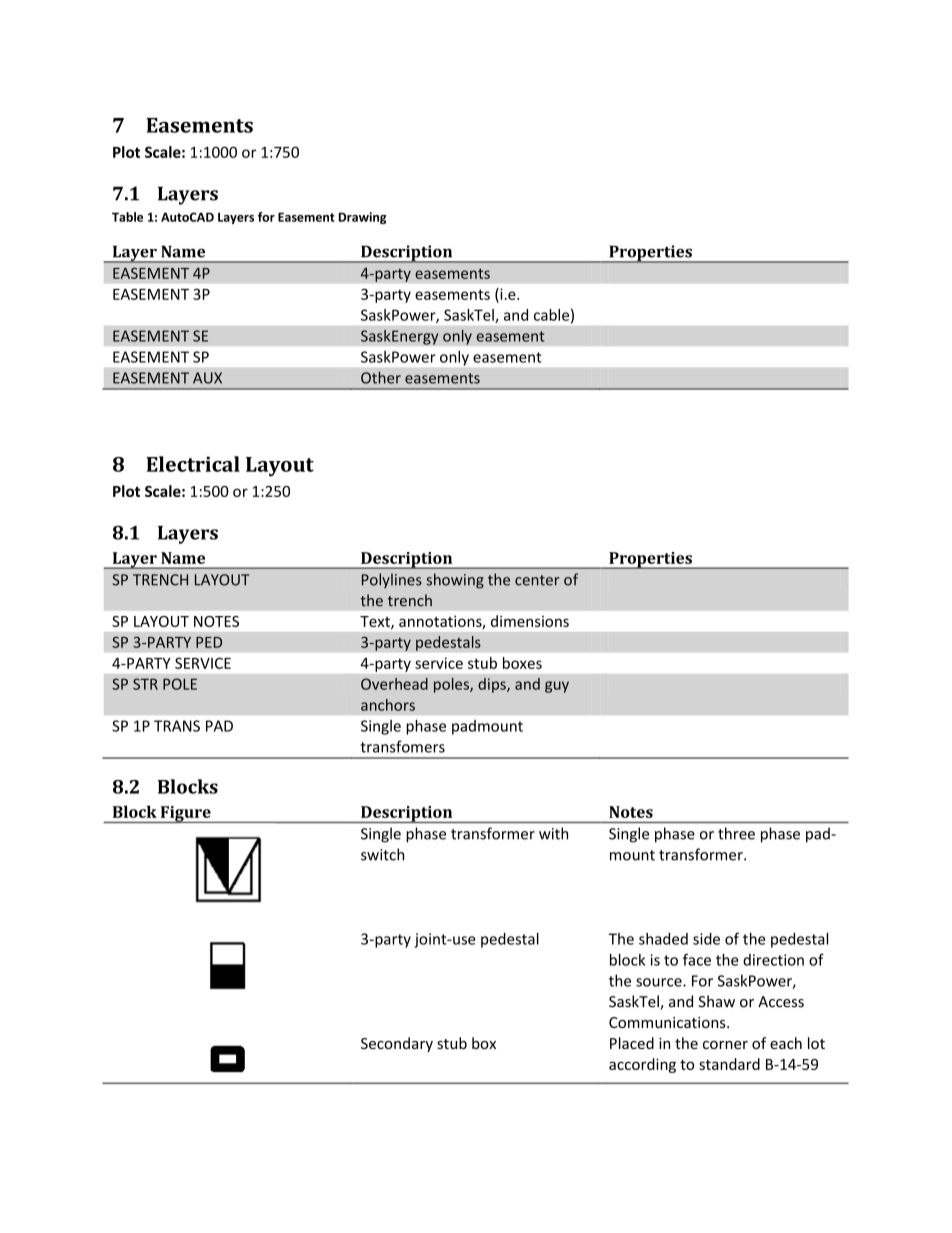 This document has width=952, height=1233. I want to click on Placed, so click(632, 1043).
